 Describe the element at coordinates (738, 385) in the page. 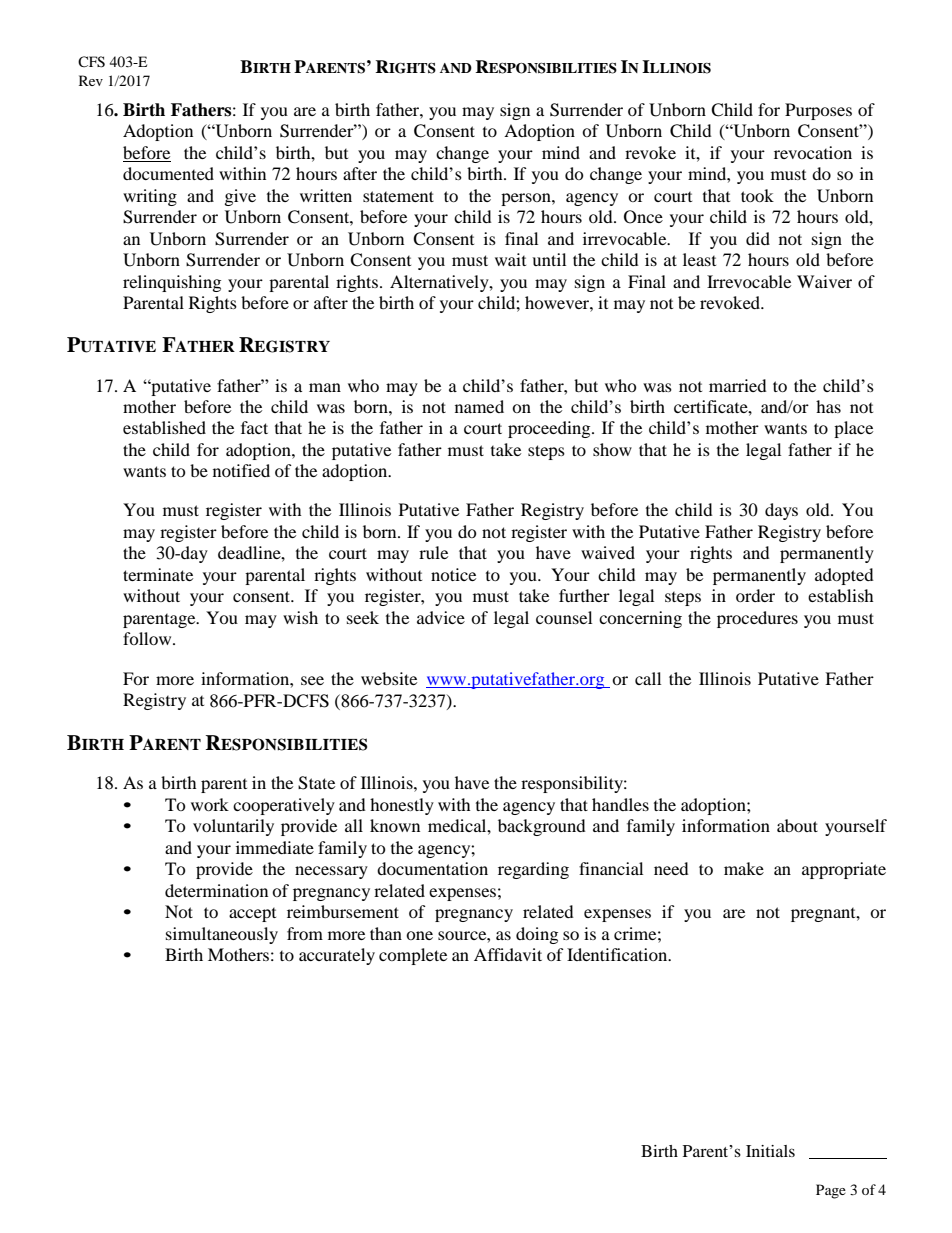

I see `married` at that location.
